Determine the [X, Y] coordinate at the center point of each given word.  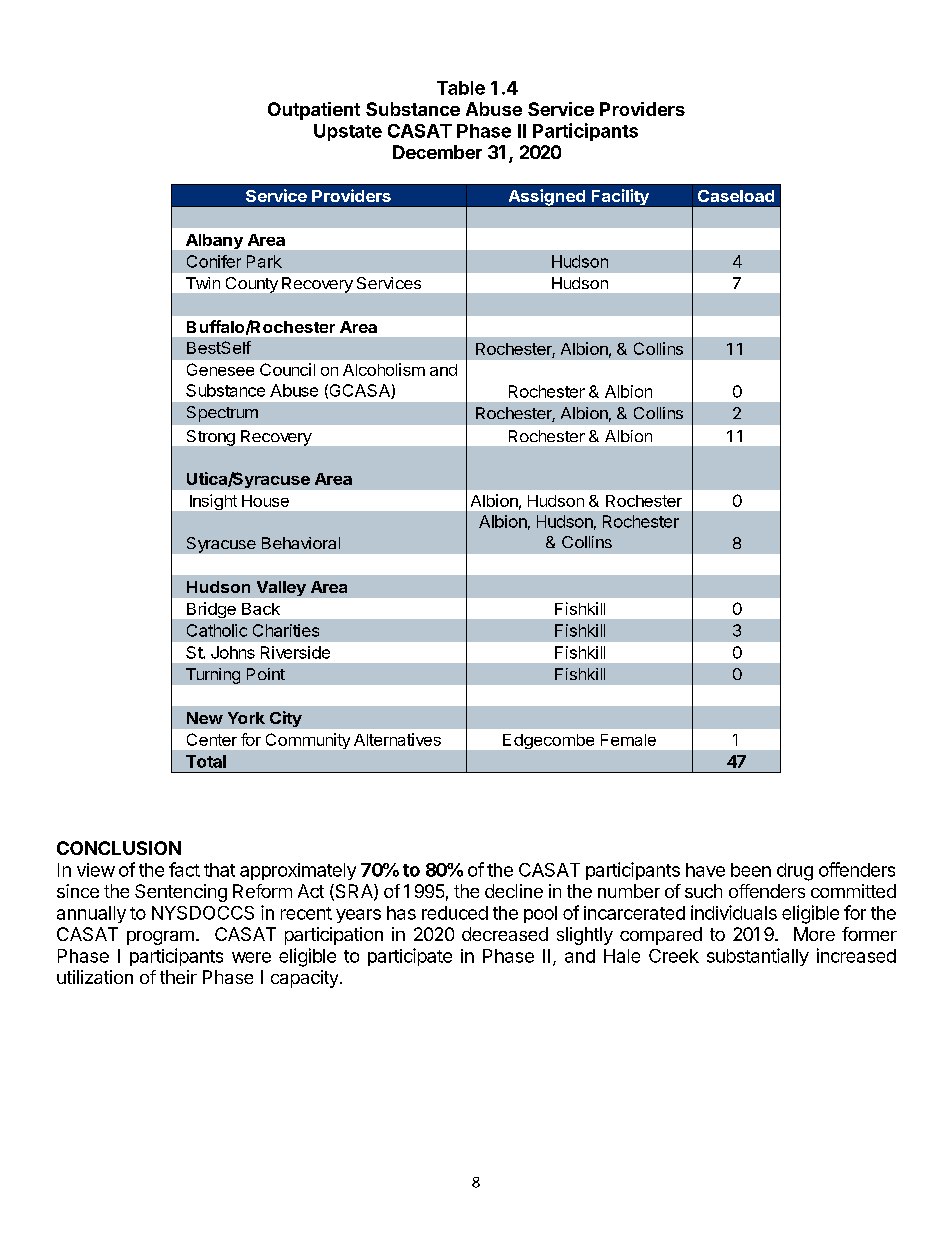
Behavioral [301, 543]
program [160, 938]
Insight [213, 502]
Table [461, 88]
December [437, 152]
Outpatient [314, 111]
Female [628, 740]
